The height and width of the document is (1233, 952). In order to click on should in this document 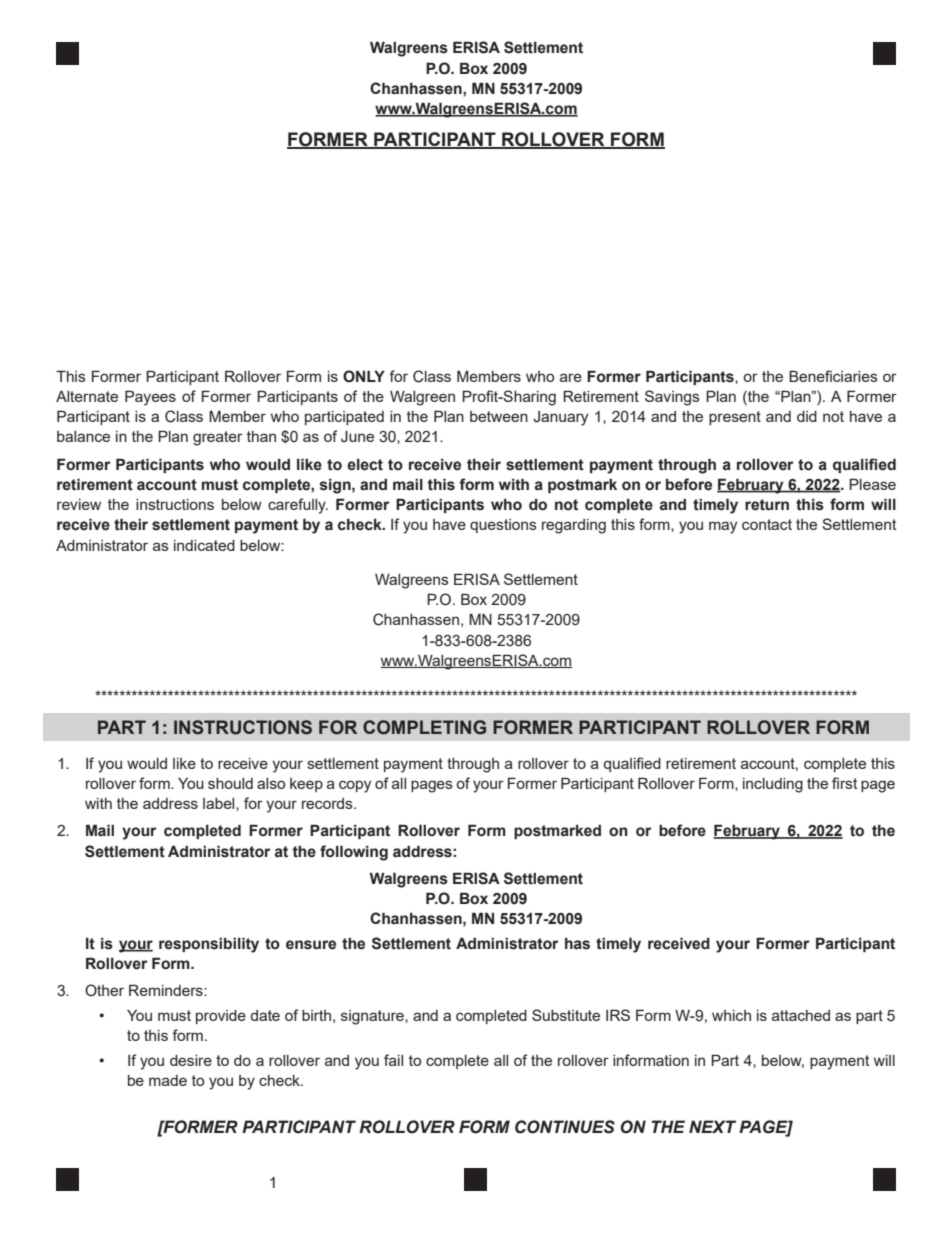, I will do `click(230, 783)`.
